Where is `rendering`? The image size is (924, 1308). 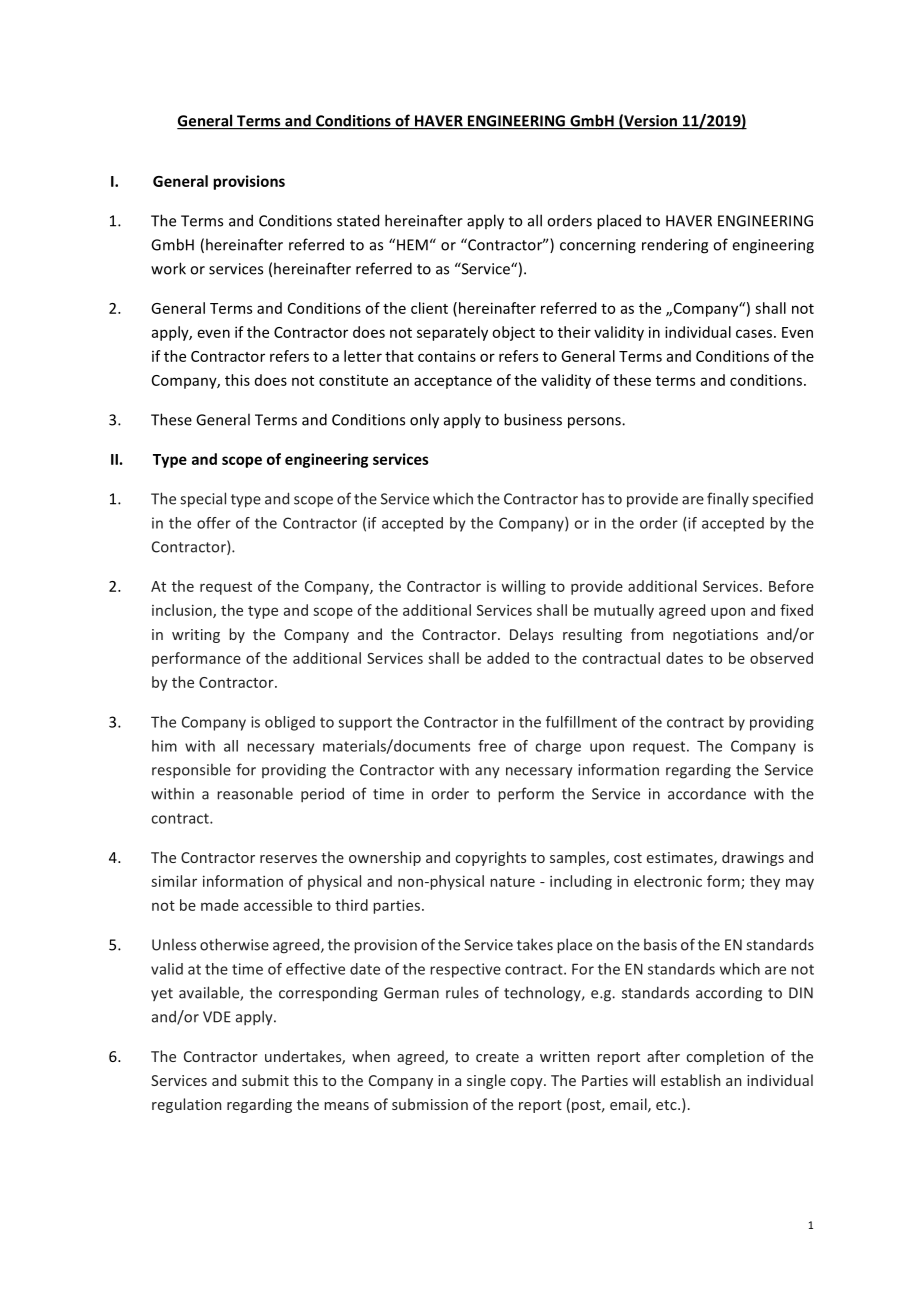
rendering is located at coordinates (675, 246).
